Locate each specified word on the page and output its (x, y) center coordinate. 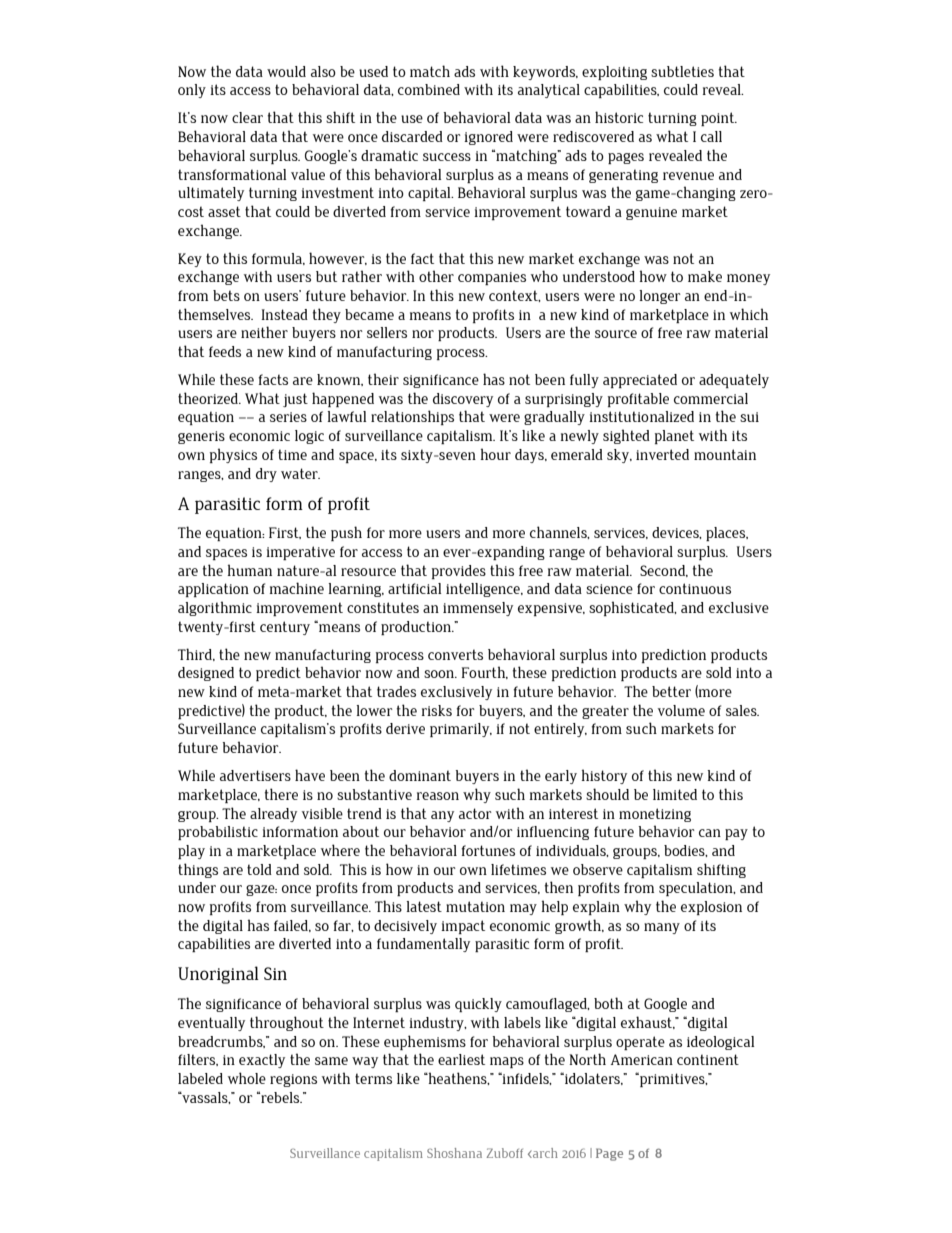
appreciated (640, 381)
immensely (478, 609)
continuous (695, 588)
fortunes (488, 850)
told (259, 869)
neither (264, 332)
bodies (685, 851)
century (285, 628)
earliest (461, 1059)
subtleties (682, 71)
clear (247, 117)
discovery (463, 400)
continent (708, 1059)
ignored (488, 138)
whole (247, 1078)
